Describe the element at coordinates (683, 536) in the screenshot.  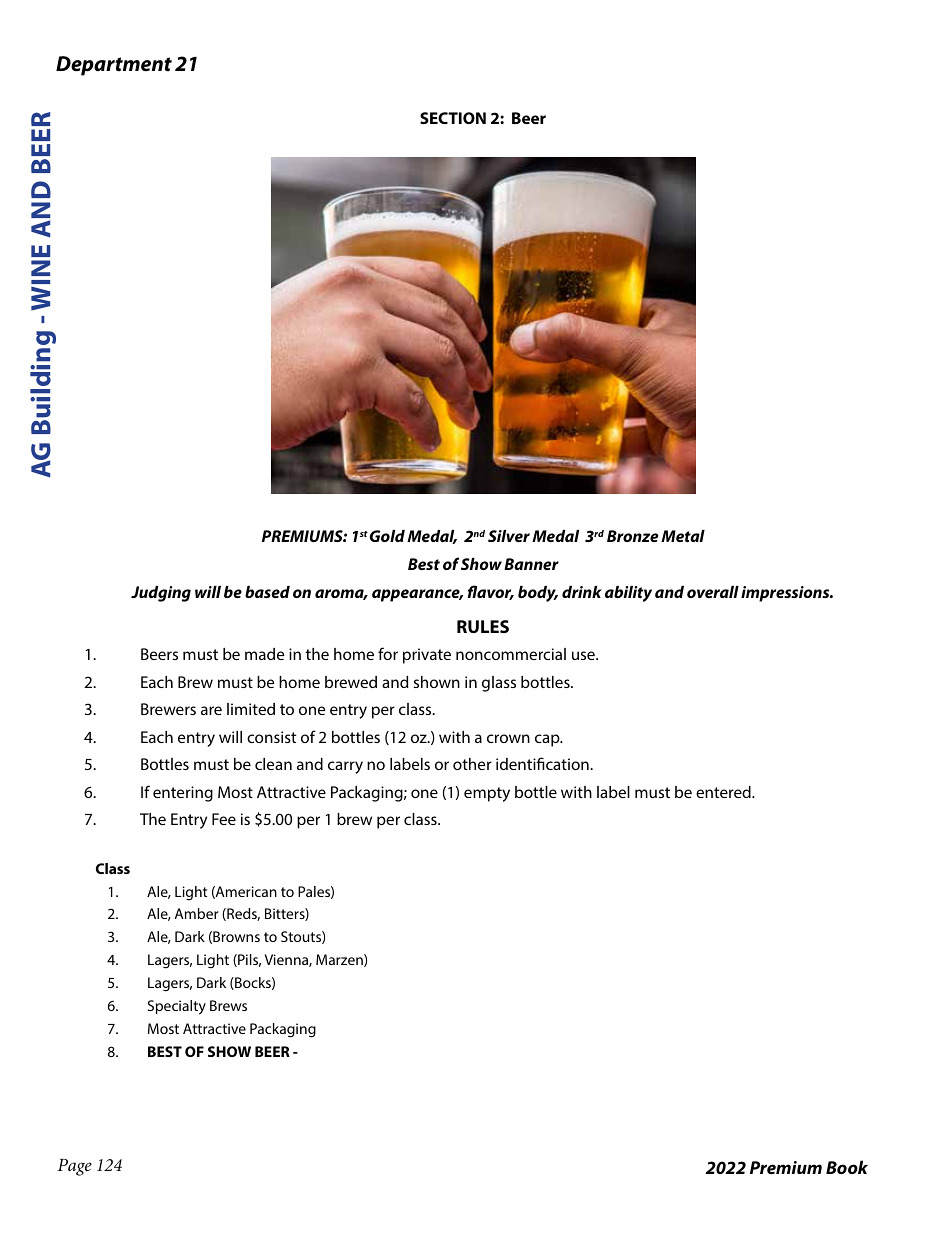
I see `Metal` at that location.
